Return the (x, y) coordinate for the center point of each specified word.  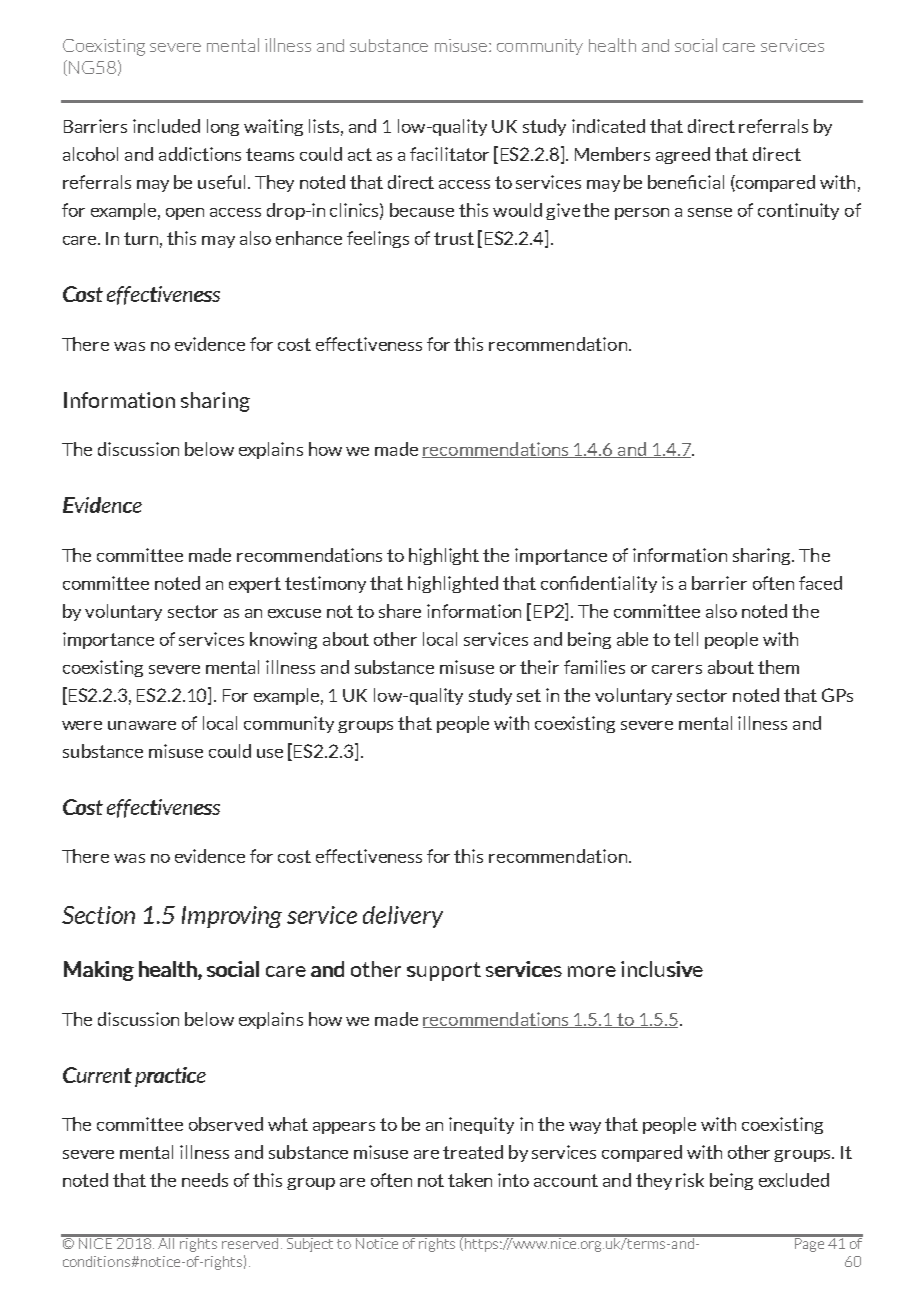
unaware (142, 725)
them (778, 667)
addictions (200, 154)
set (529, 695)
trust (454, 238)
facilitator (449, 154)
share (400, 611)
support (444, 971)
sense (710, 212)
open (185, 214)
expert (255, 585)
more (592, 971)
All (167, 1242)
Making (99, 971)
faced (820, 583)
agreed (683, 155)
